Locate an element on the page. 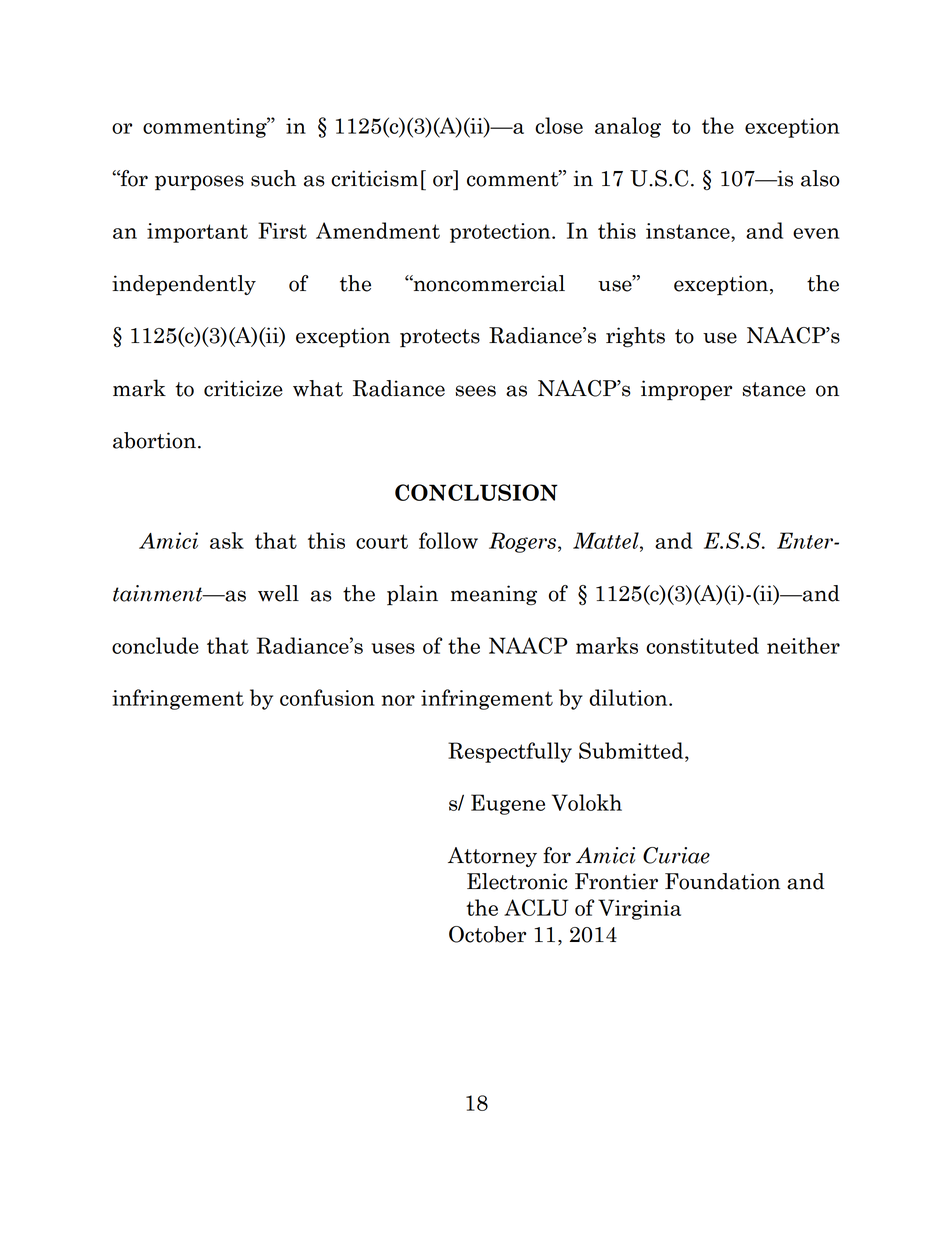 The image size is (952, 1233). Foundation is located at coordinates (722, 881).
